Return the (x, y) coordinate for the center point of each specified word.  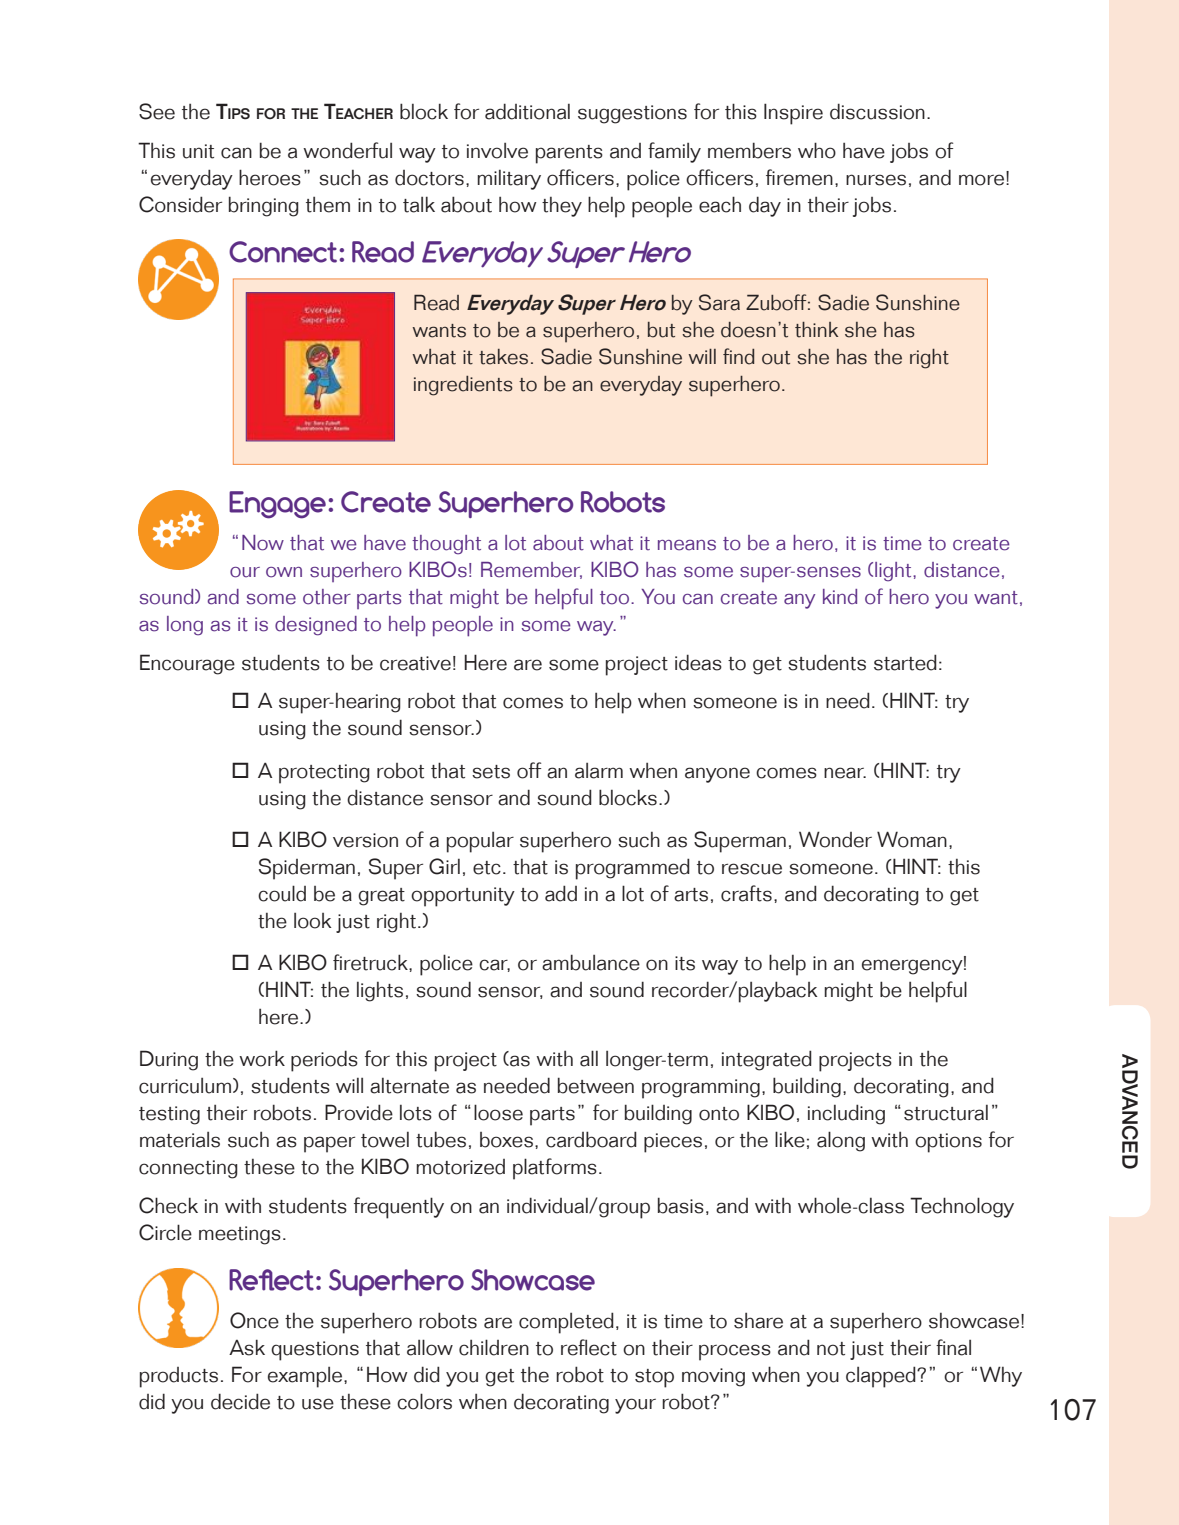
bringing (264, 206)
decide (240, 1401)
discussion (877, 111)
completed (566, 1323)
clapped (882, 1377)
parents (569, 154)
